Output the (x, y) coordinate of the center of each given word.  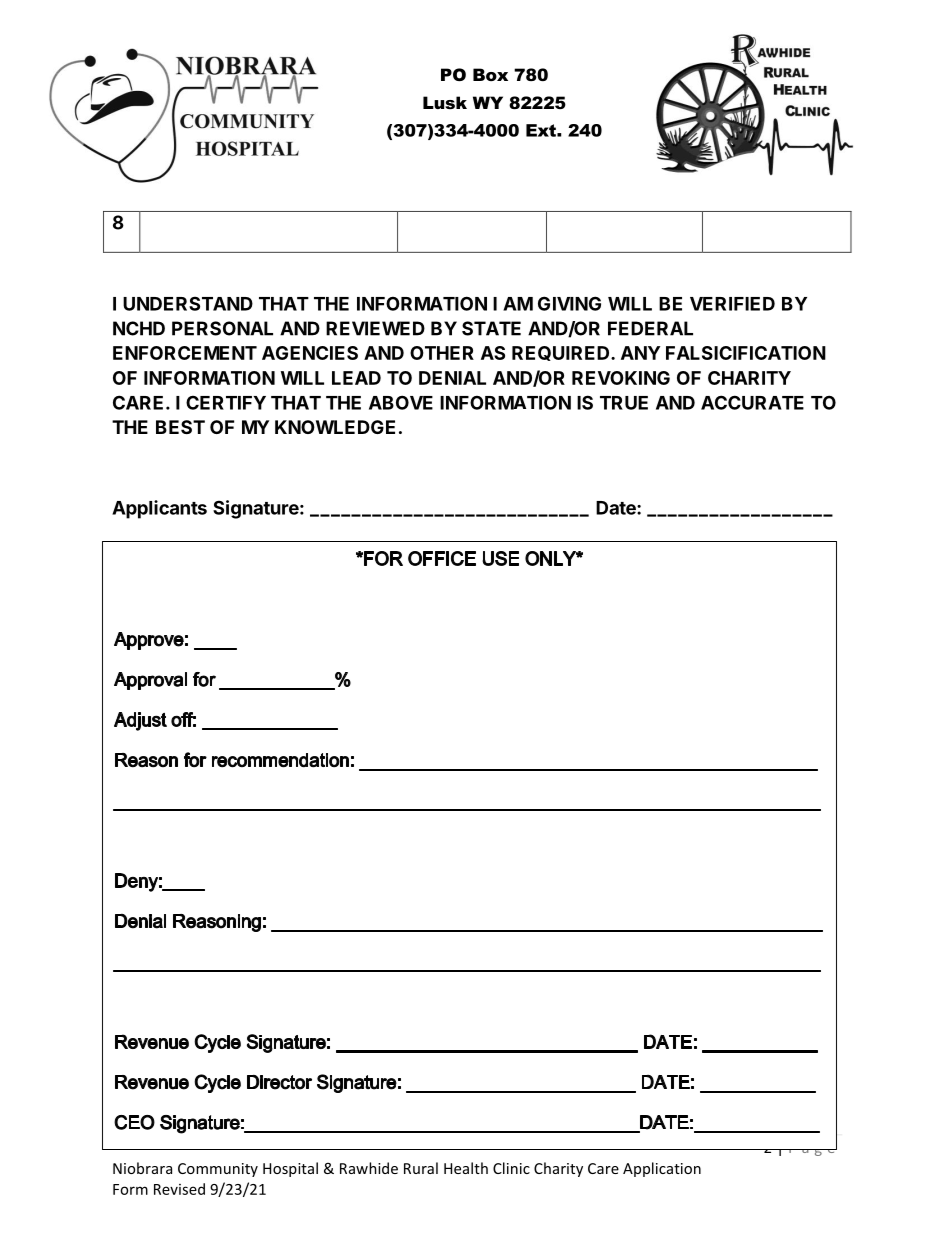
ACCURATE (752, 402)
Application (662, 1169)
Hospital (290, 1169)
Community (218, 1170)
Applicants (159, 509)
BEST (180, 427)
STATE (491, 328)
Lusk (445, 102)
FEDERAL (650, 328)
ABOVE (401, 402)
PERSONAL (222, 328)
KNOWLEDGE (335, 427)
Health (466, 1168)
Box (490, 74)
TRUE (624, 403)
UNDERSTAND (188, 303)
